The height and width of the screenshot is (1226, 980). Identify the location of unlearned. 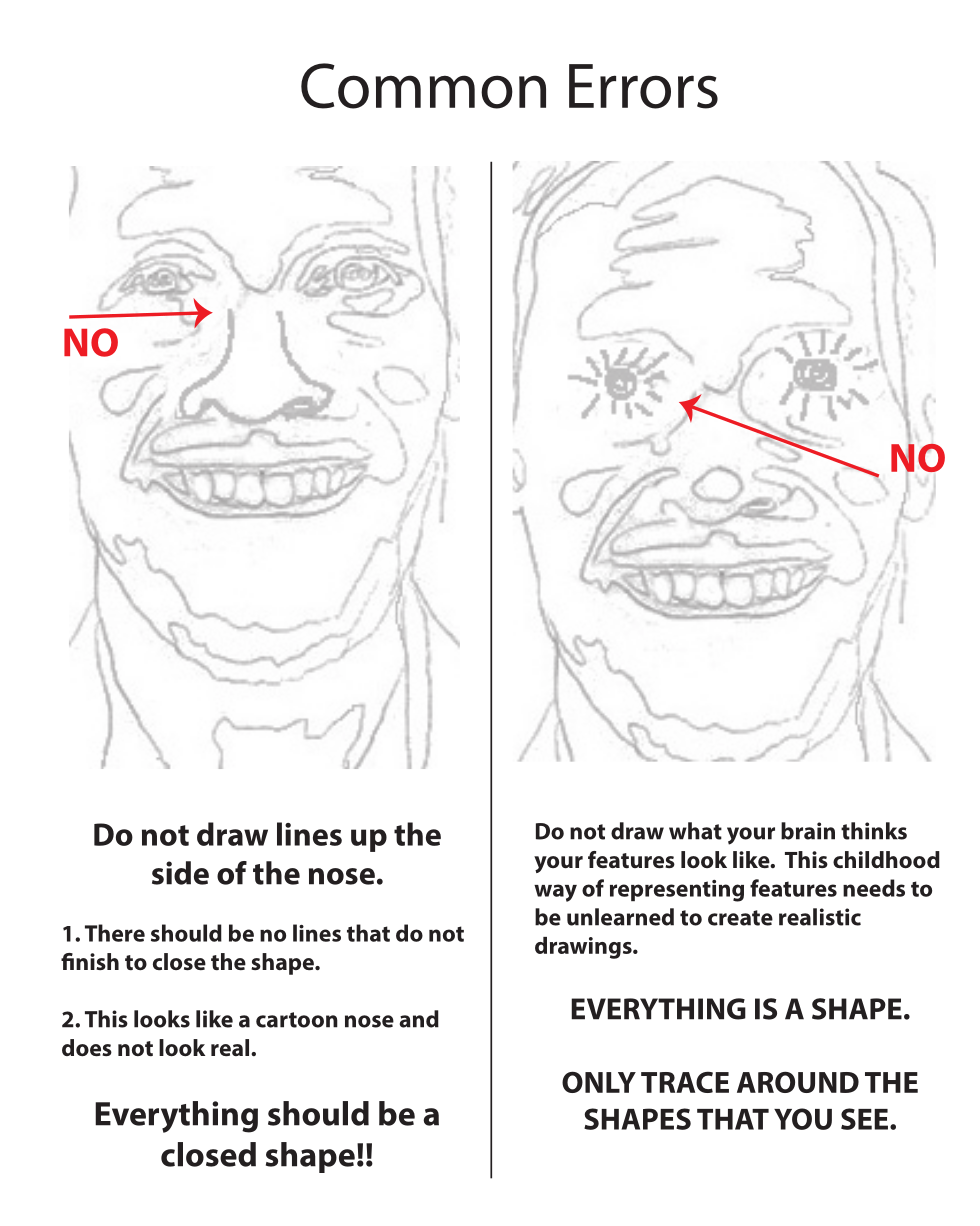
(620, 917).
